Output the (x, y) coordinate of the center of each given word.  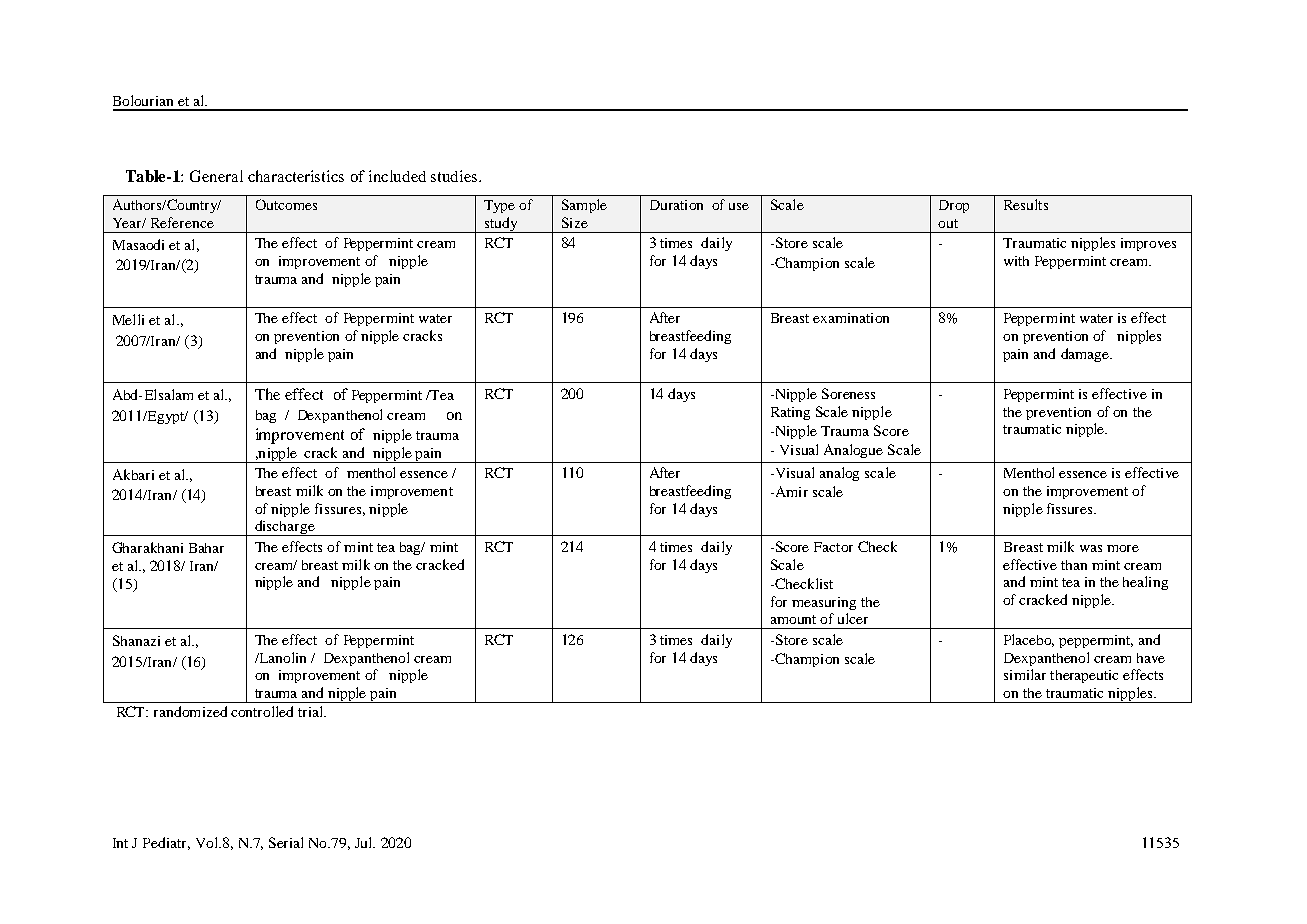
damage (1086, 355)
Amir (790, 491)
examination (851, 318)
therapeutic (1084, 676)
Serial (286, 842)
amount (793, 619)
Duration (676, 205)
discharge (285, 528)
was (1091, 548)
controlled (262, 711)
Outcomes (286, 204)
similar (1025, 674)
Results (1026, 204)
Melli (128, 319)
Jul (365, 842)
